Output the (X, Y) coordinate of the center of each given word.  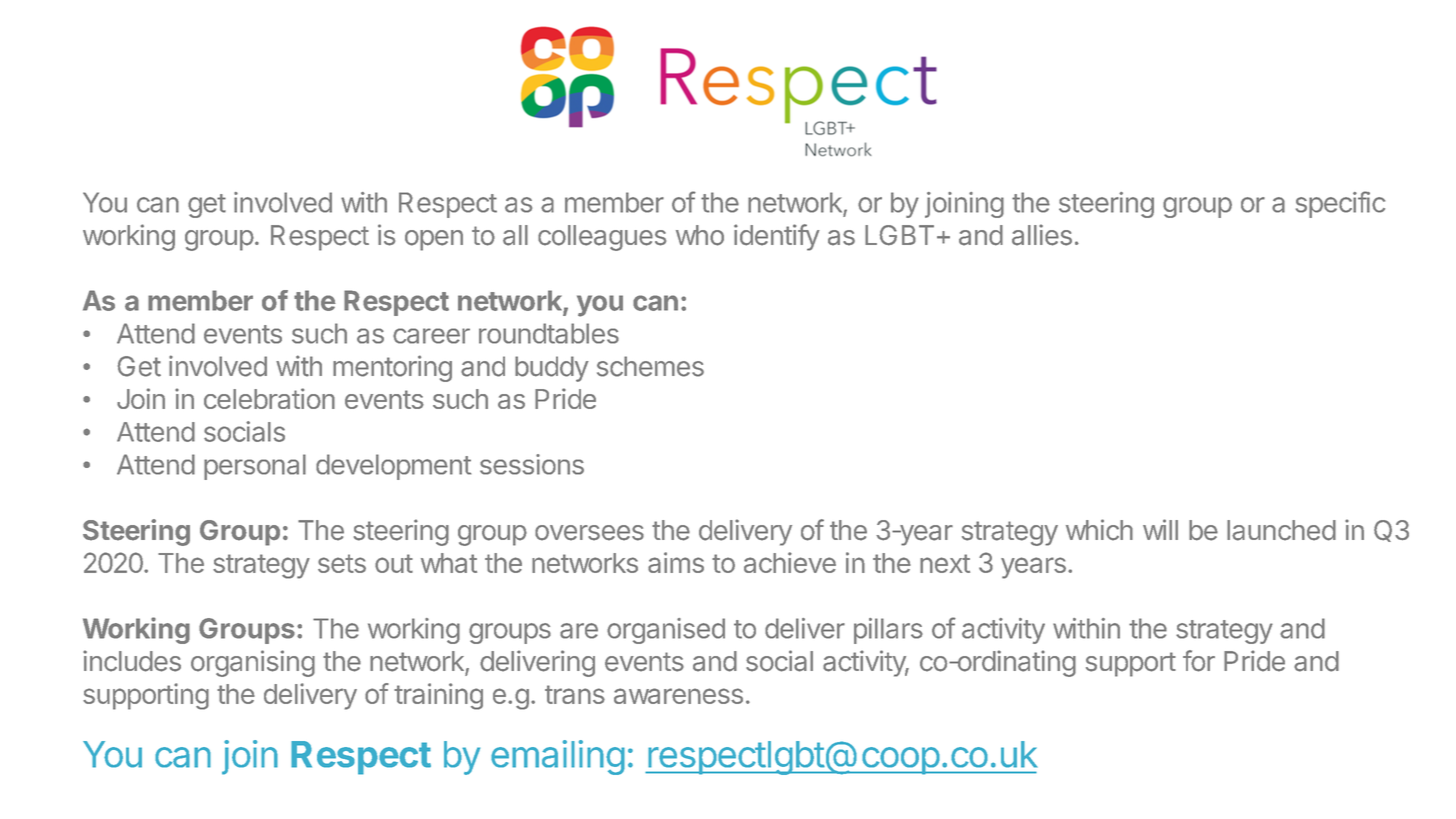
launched (1281, 530)
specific (1340, 204)
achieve (790, 562)
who (700, 235)
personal (255, 467)
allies (1042, 235)
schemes (650, 366)
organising (253, 663)
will (1160, 529)
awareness (678, 696)
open (434, 240)
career (431, 336)
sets (342, 563)
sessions (532, 464)
